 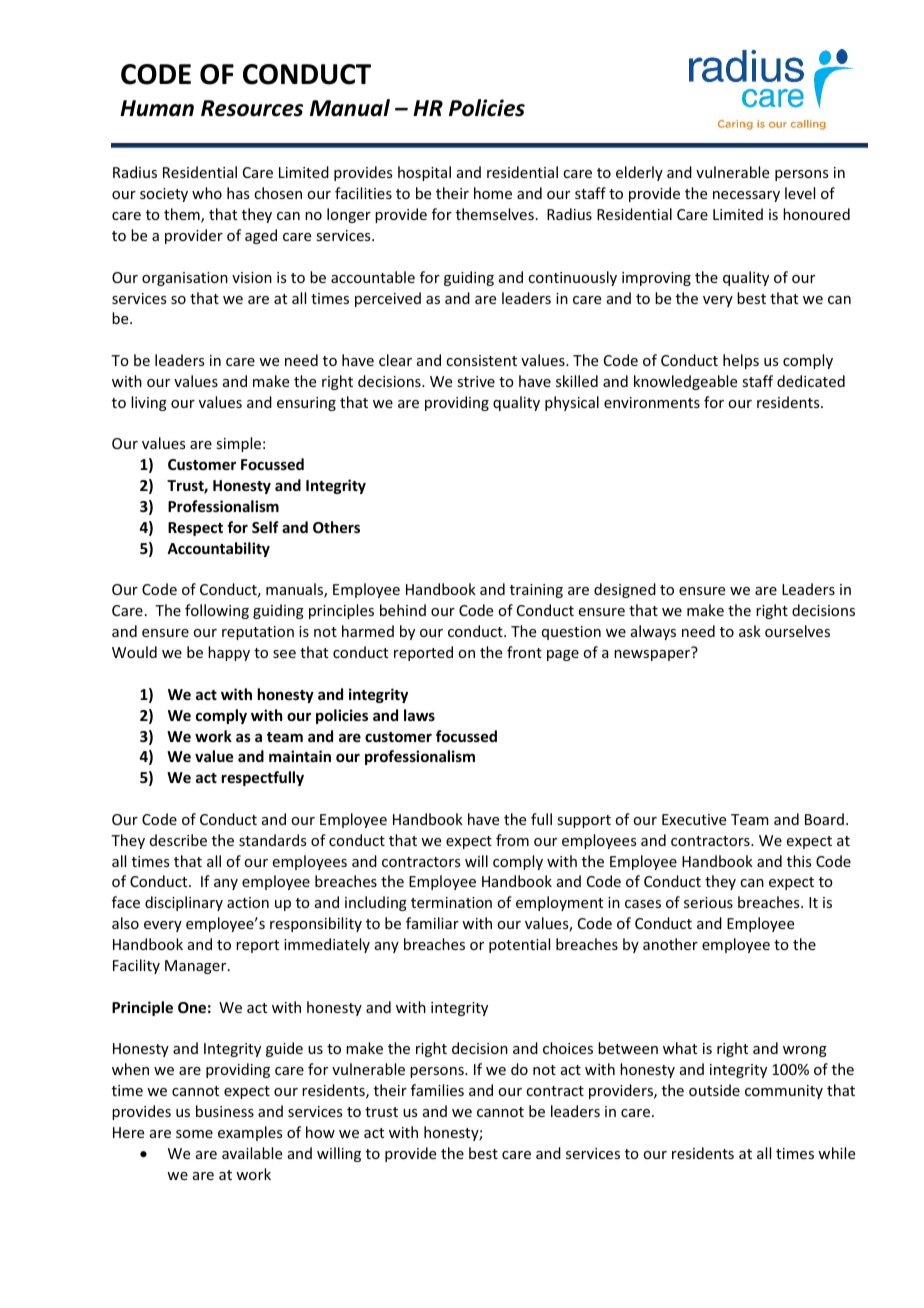 What do you see at coordinates (225, 1111) in the screenshot?
I see `business` at bounding box center [225, 1111].
